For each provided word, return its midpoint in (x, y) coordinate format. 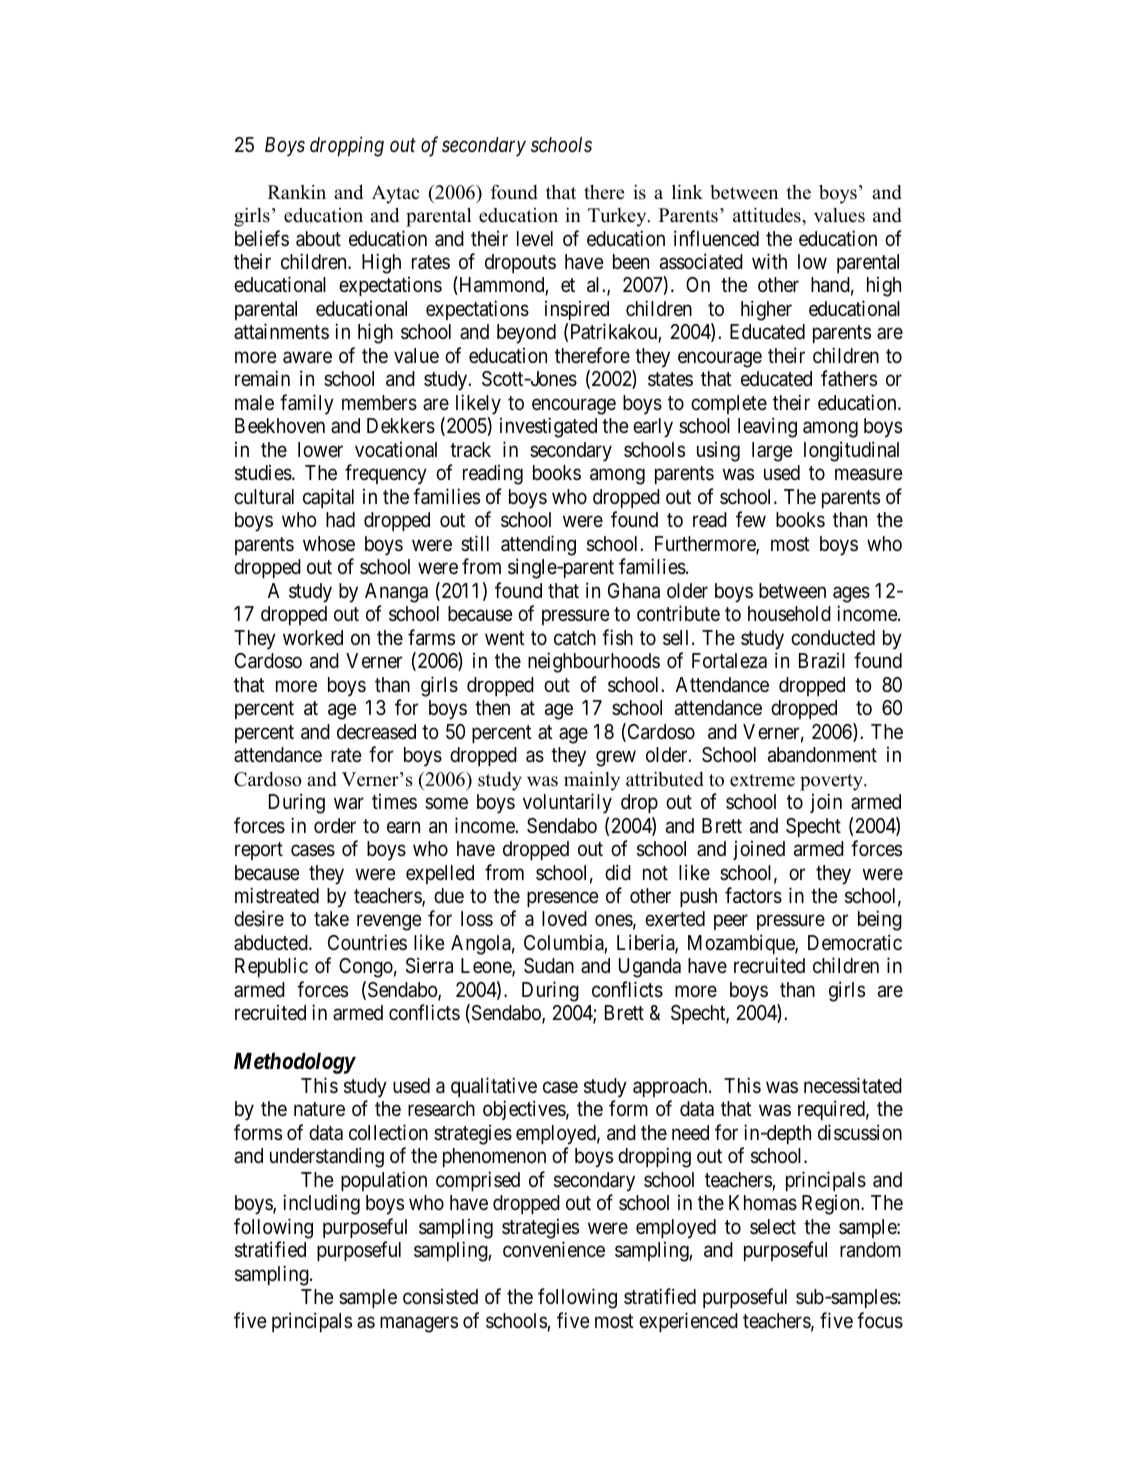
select (773, 1226)
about (318, 239)
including (321, 1204)
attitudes (768, 215)
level (535, 238)
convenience (554, 1249)
